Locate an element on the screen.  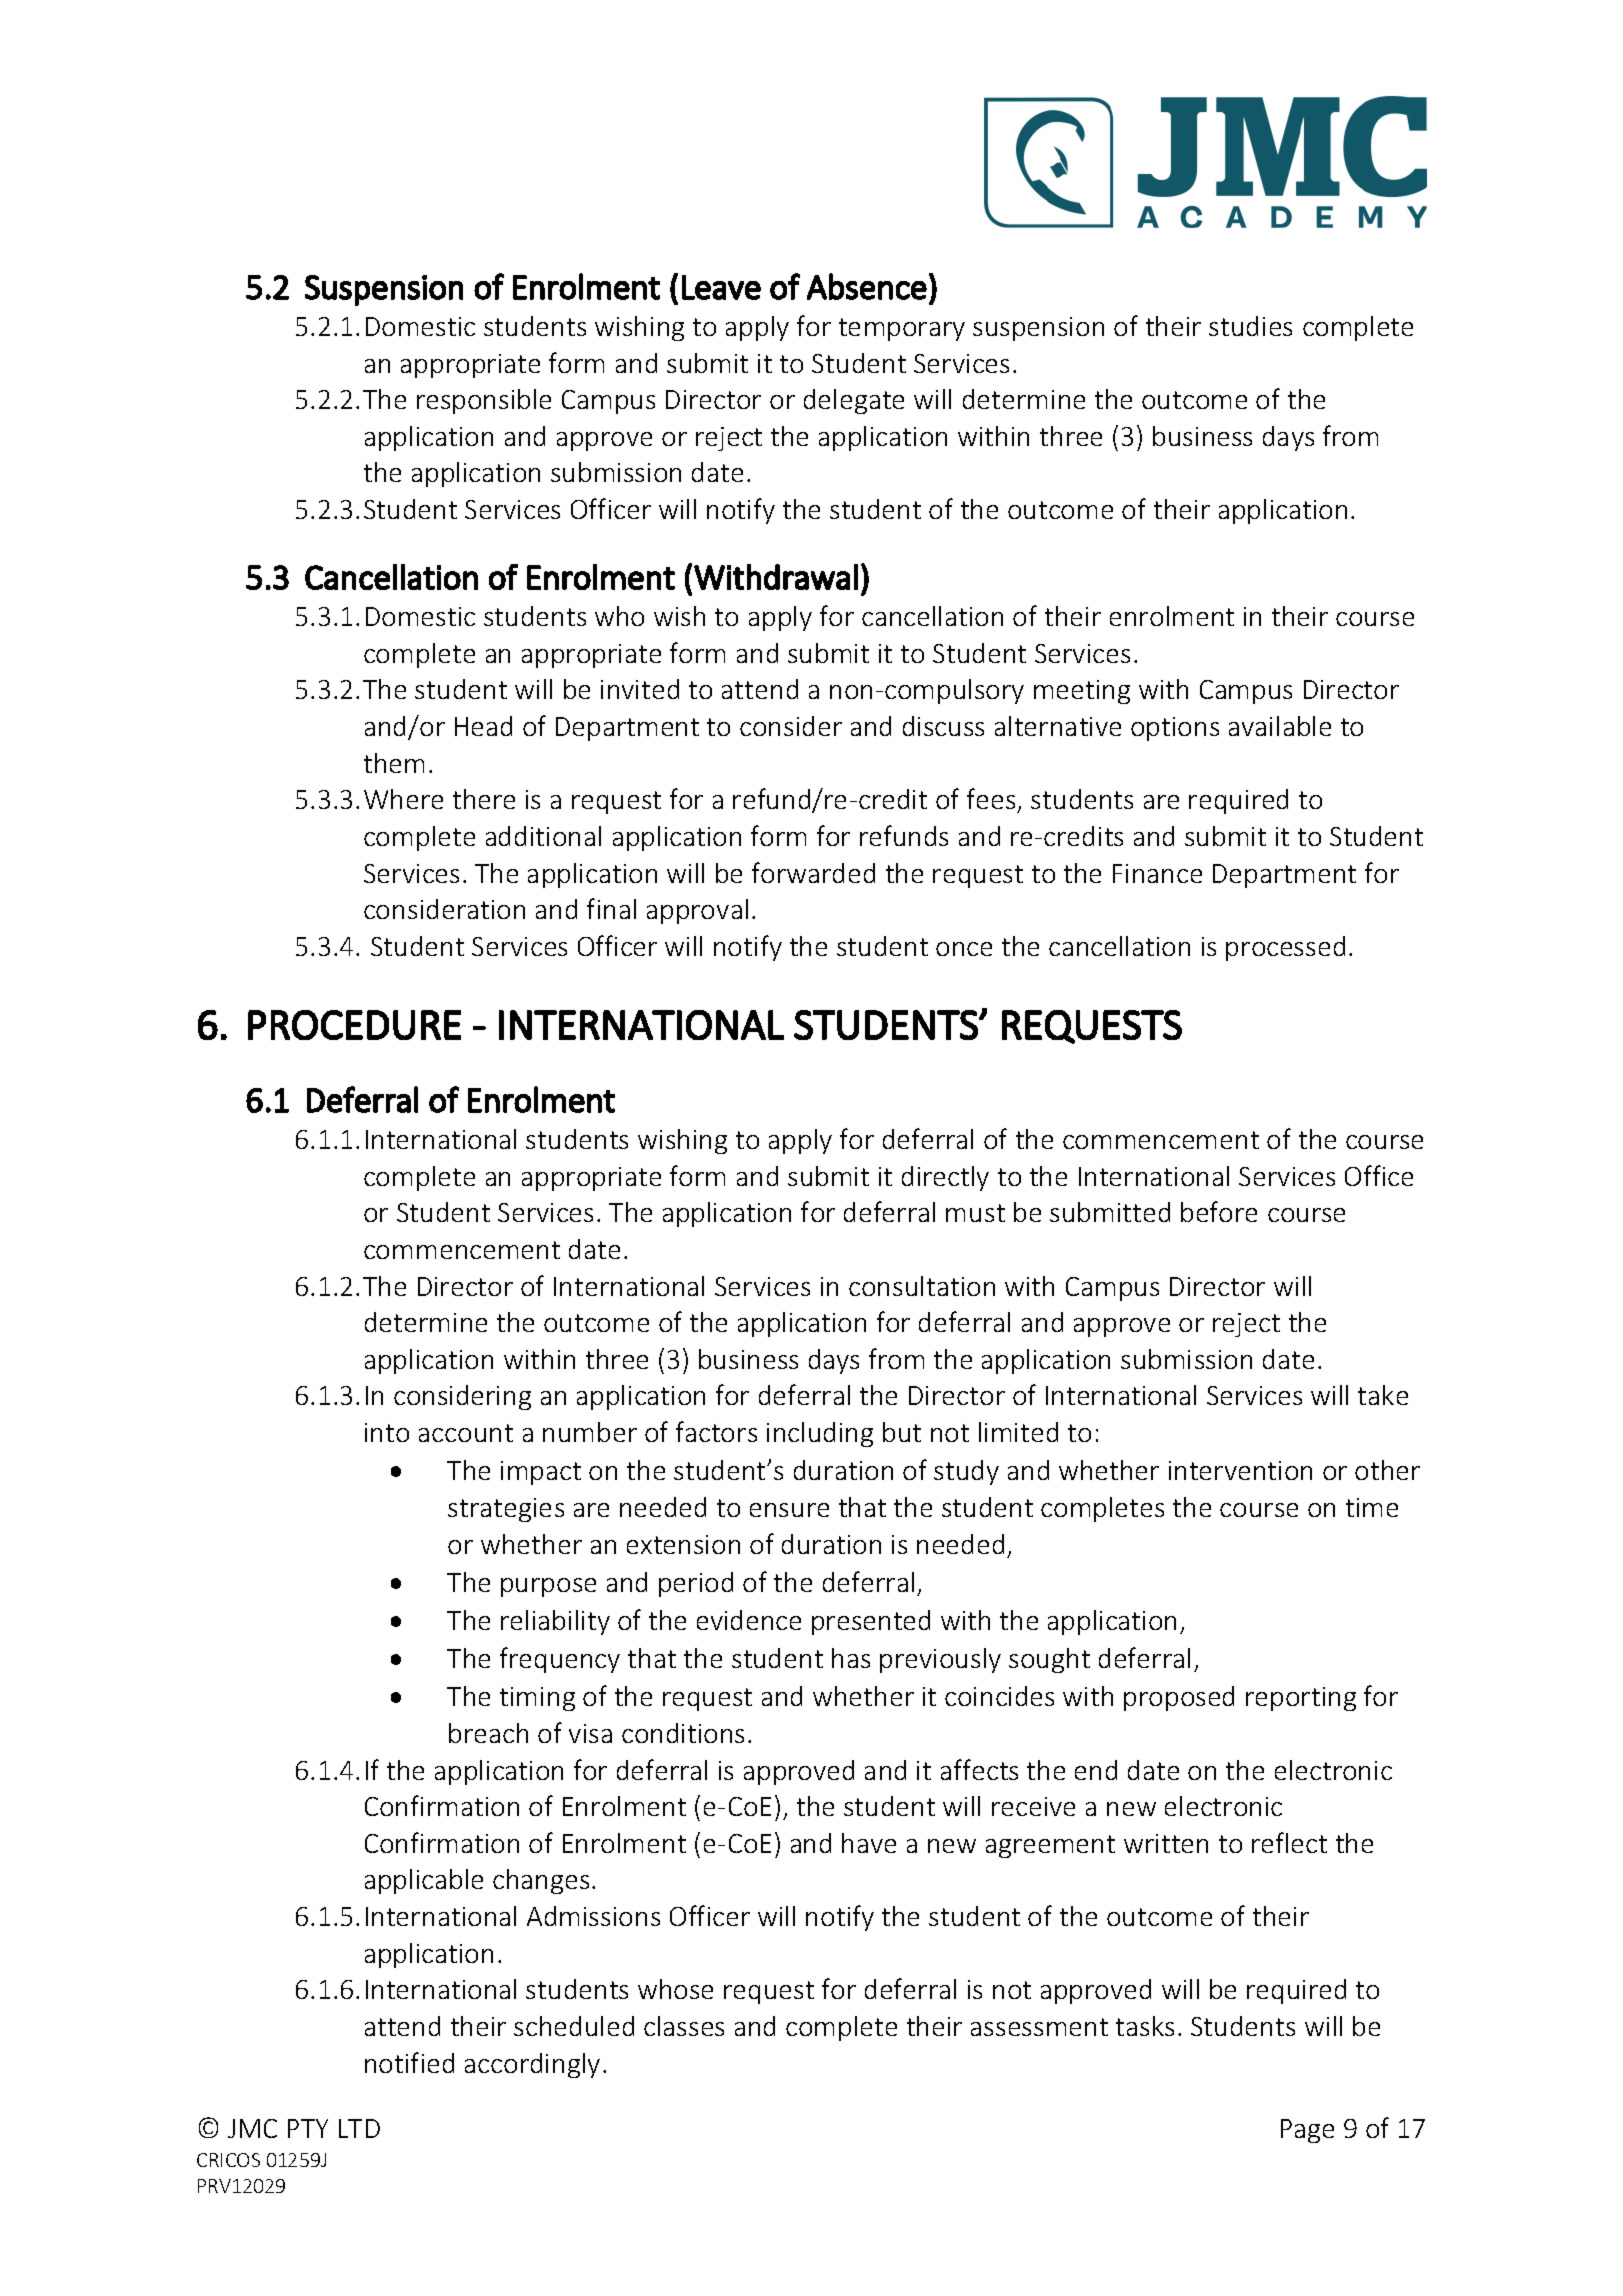
directly is located at coordinates (945, 1178).
